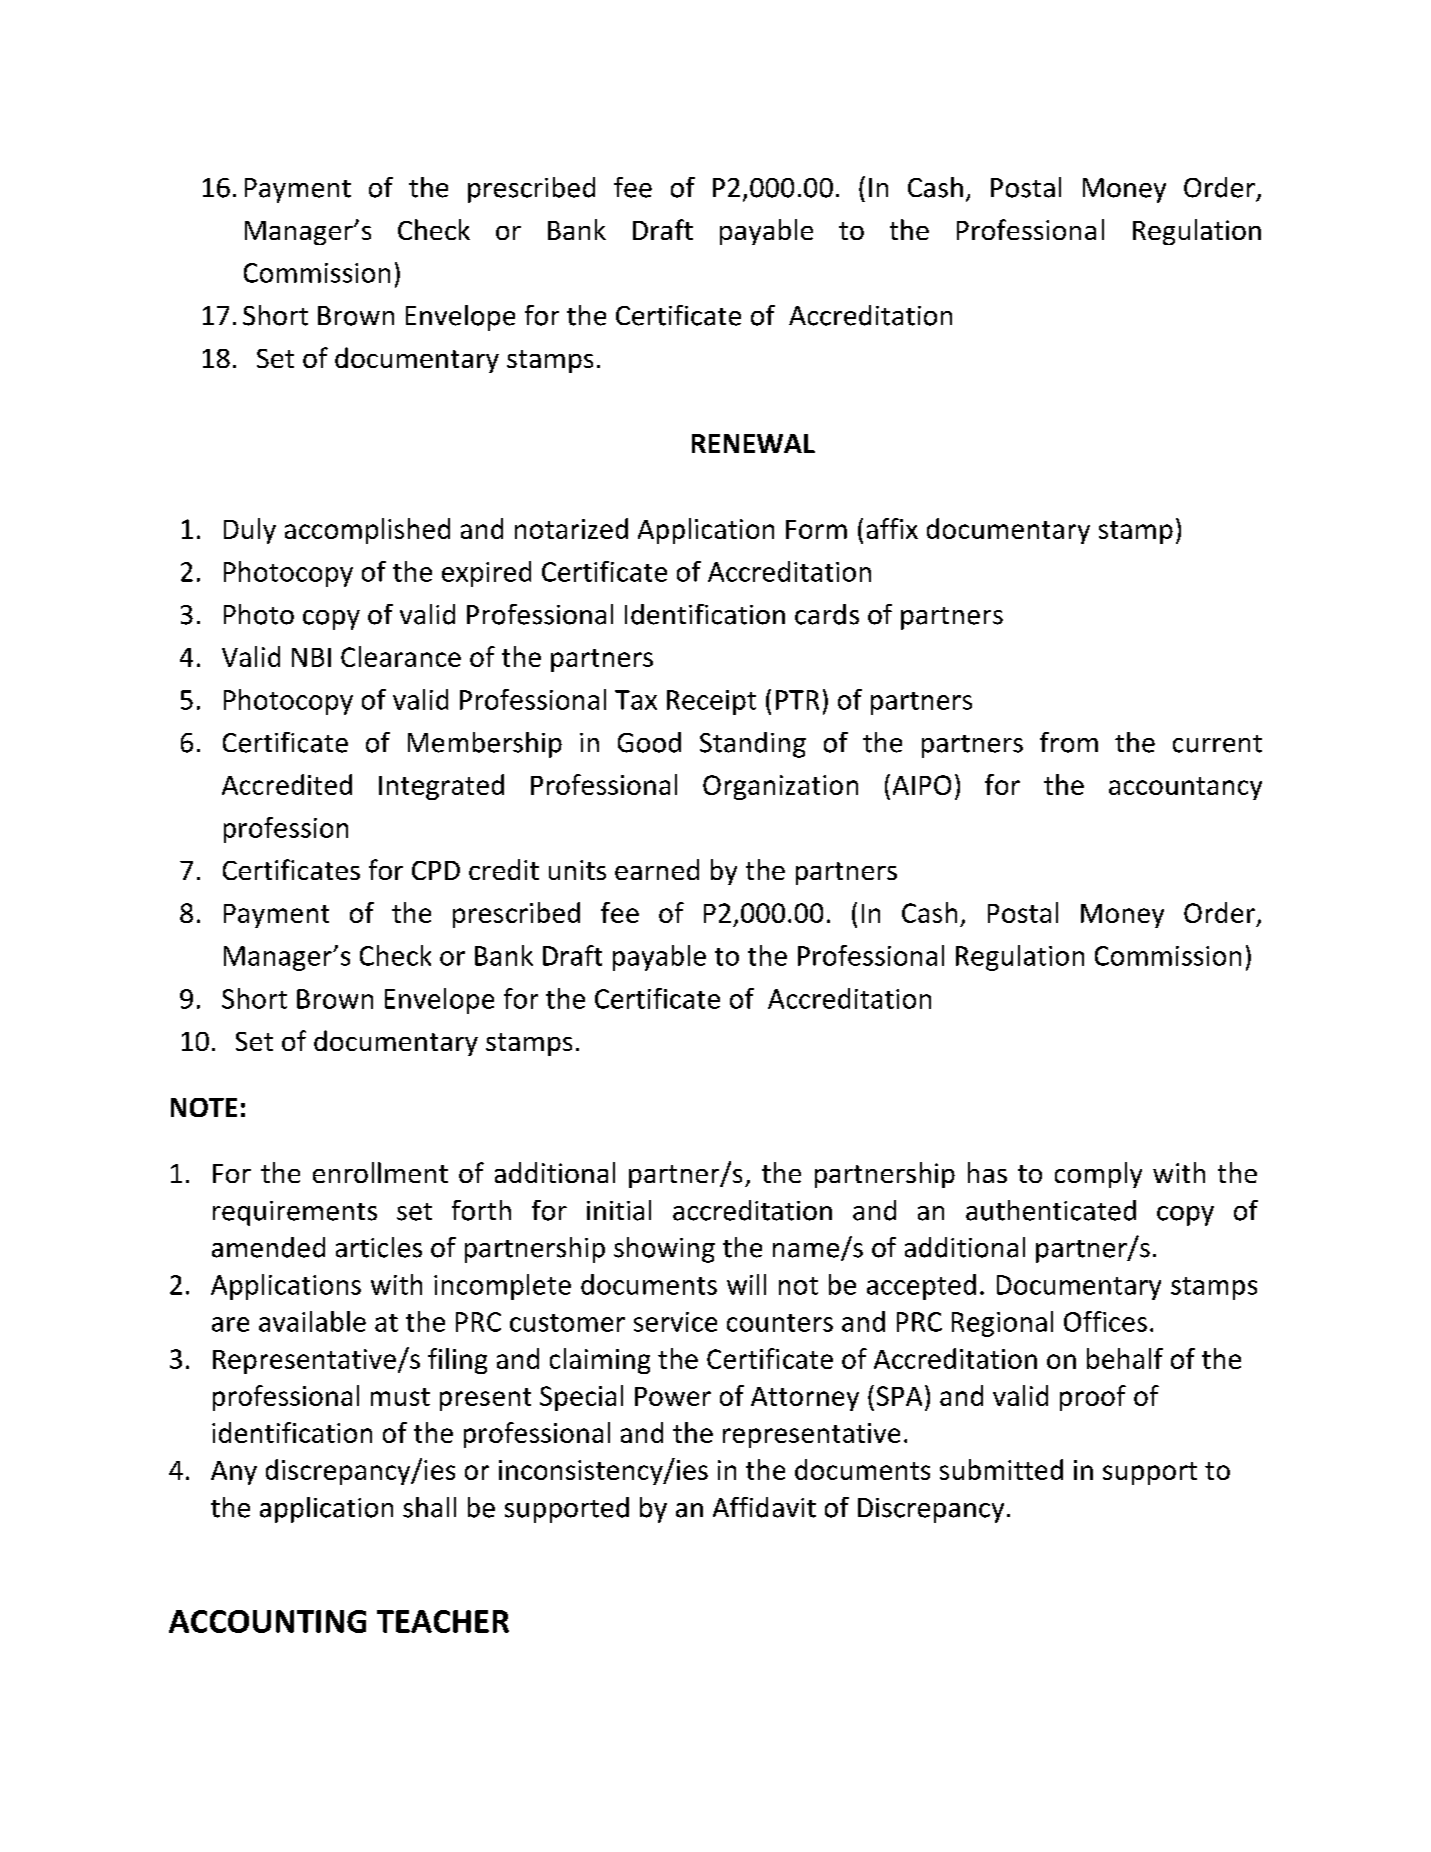  What do you see at coordinates (753, 443) in the screenshot?
I see `RENEWAL` at bounding box center [753, 443].
